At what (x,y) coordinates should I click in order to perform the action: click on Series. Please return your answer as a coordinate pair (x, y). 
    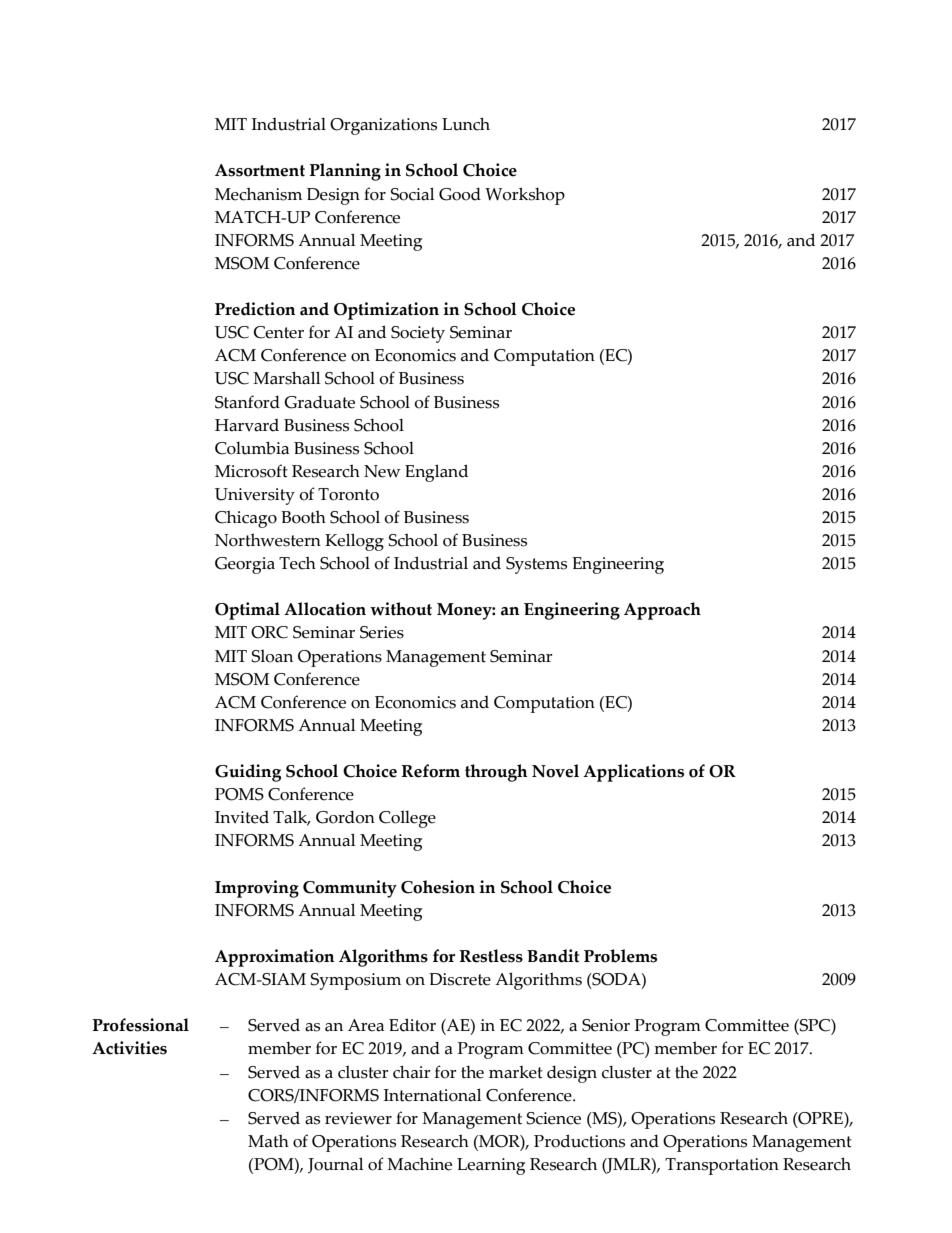
    Looking at the image, I should click on (382, 632).
